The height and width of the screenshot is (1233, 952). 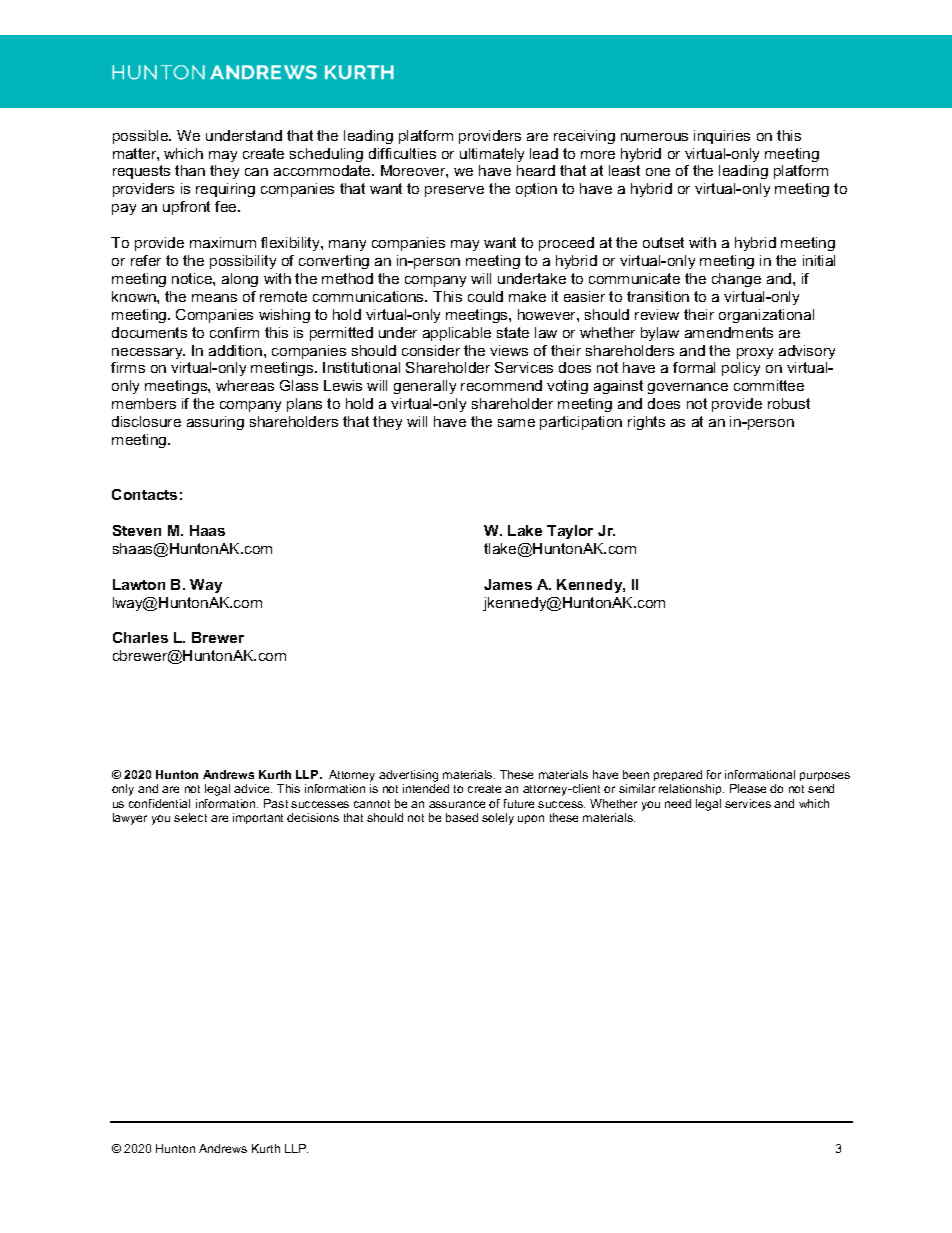 What do you see at coordinates (508, 584) in the screenshot?
I see `James` at bounding box center [508, 584].
